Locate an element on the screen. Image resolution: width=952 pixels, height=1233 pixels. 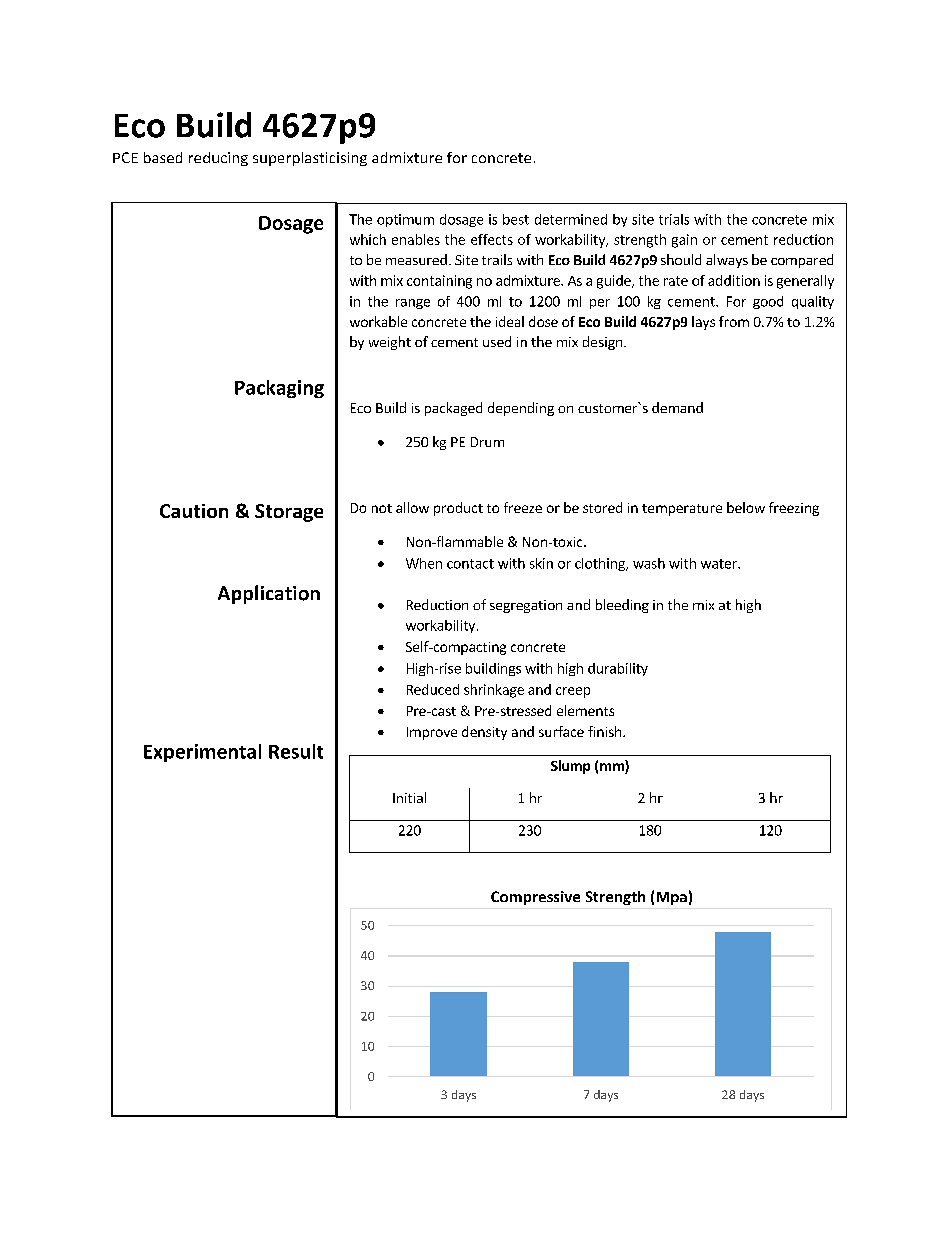
trials is located at coordinates (674, 219).
